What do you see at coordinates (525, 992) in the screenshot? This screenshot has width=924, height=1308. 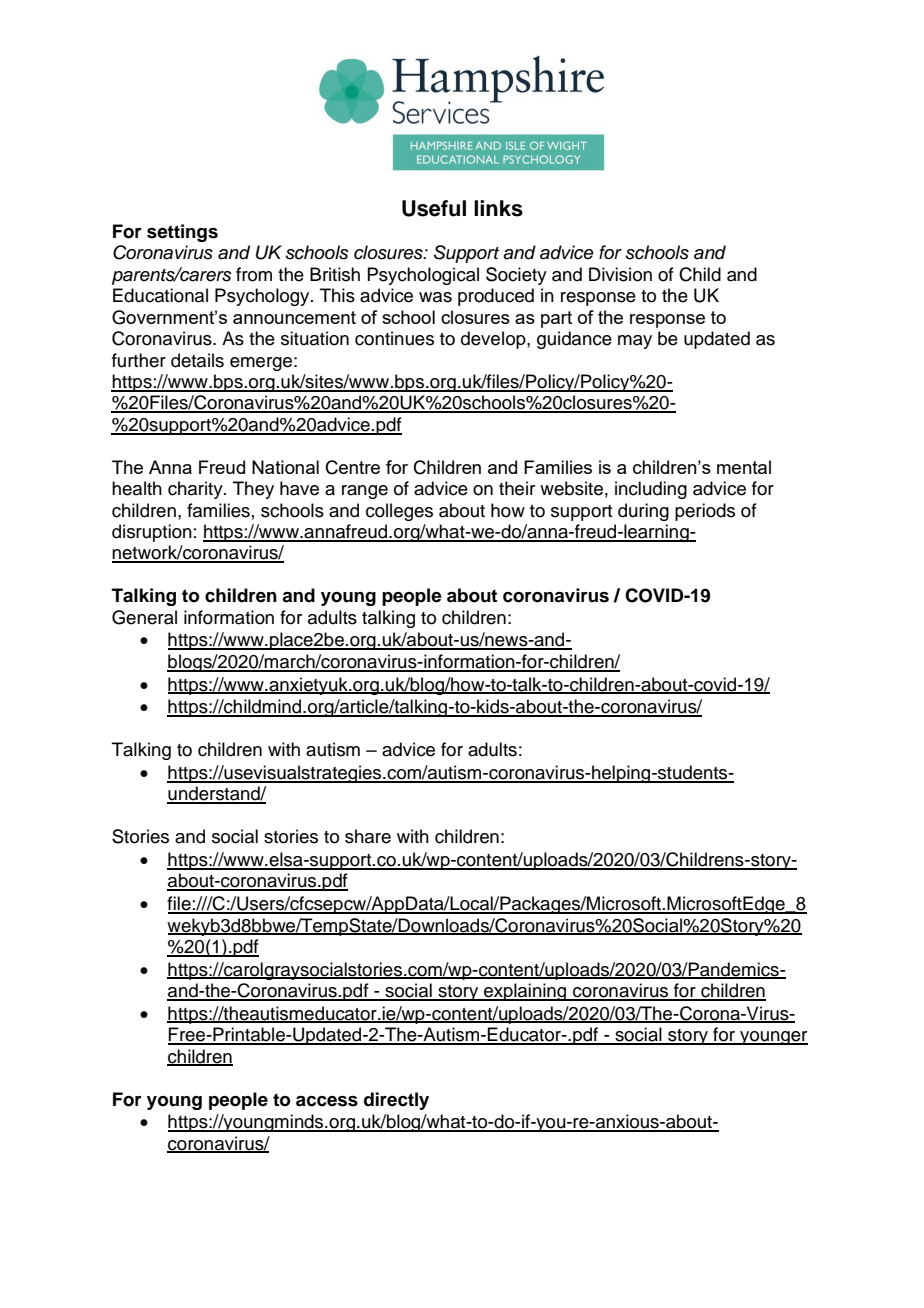 I see `explaining` at bounding box center [525, 992].
